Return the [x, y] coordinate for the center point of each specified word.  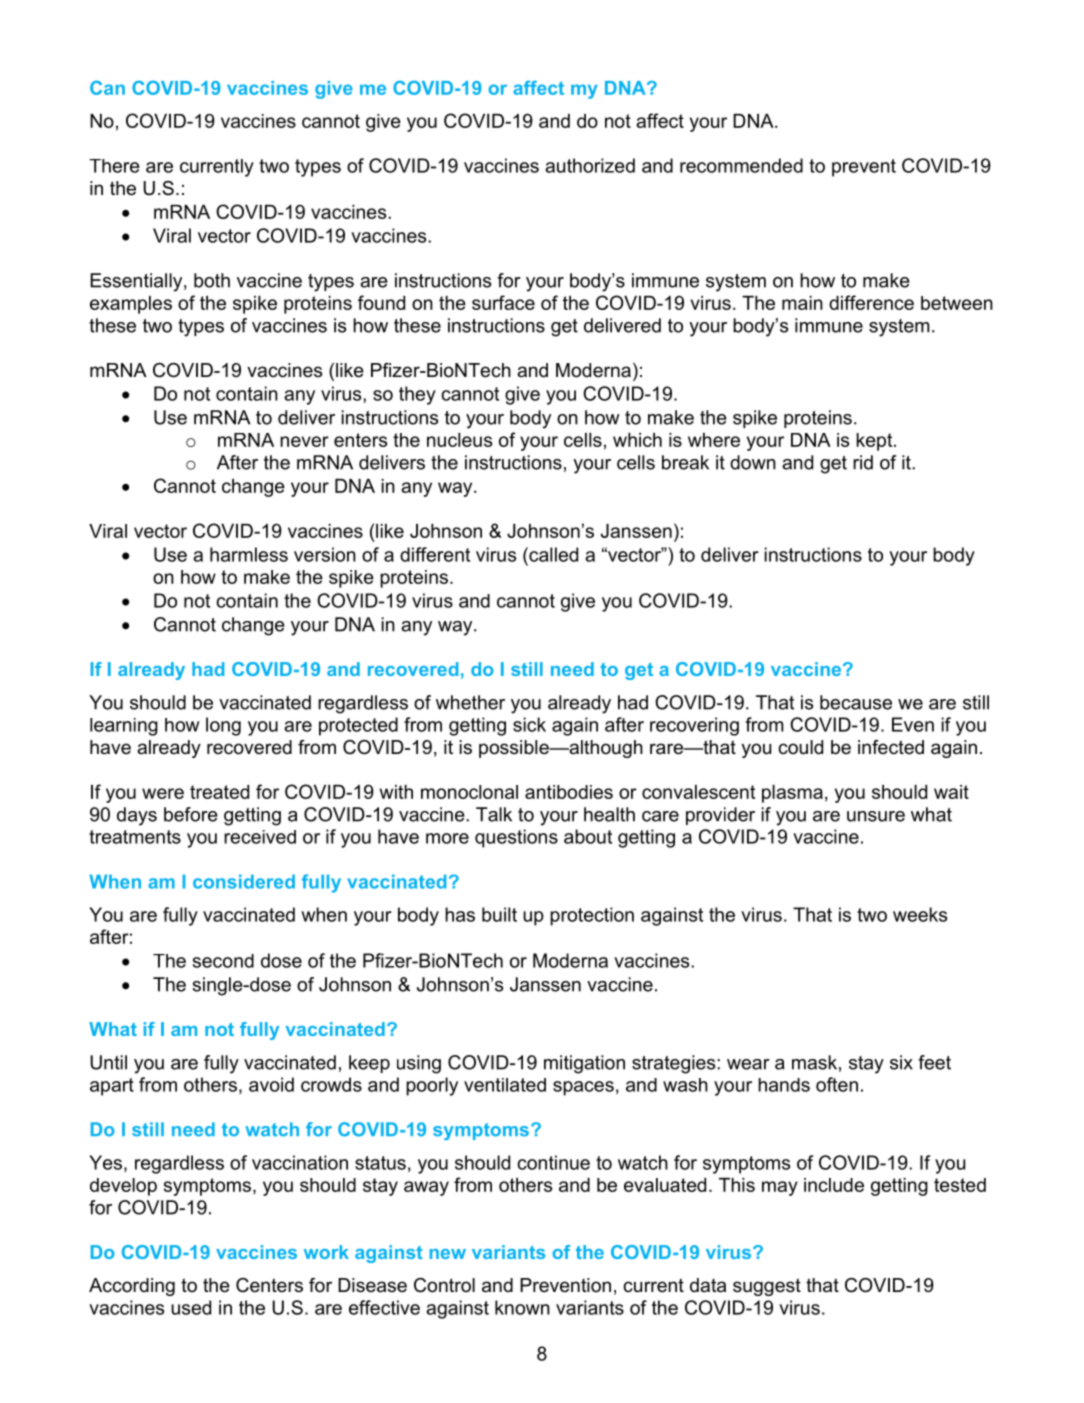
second [223, 961]
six [901, 1062]
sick [529, 724]
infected [891, 747]
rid [863, 462]
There [114, 166]
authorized [590, 165]
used [191, 1307]
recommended [741, 165]
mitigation [584, 1064]
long [223, 726]
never [304, 441]
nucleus [459, 440]
